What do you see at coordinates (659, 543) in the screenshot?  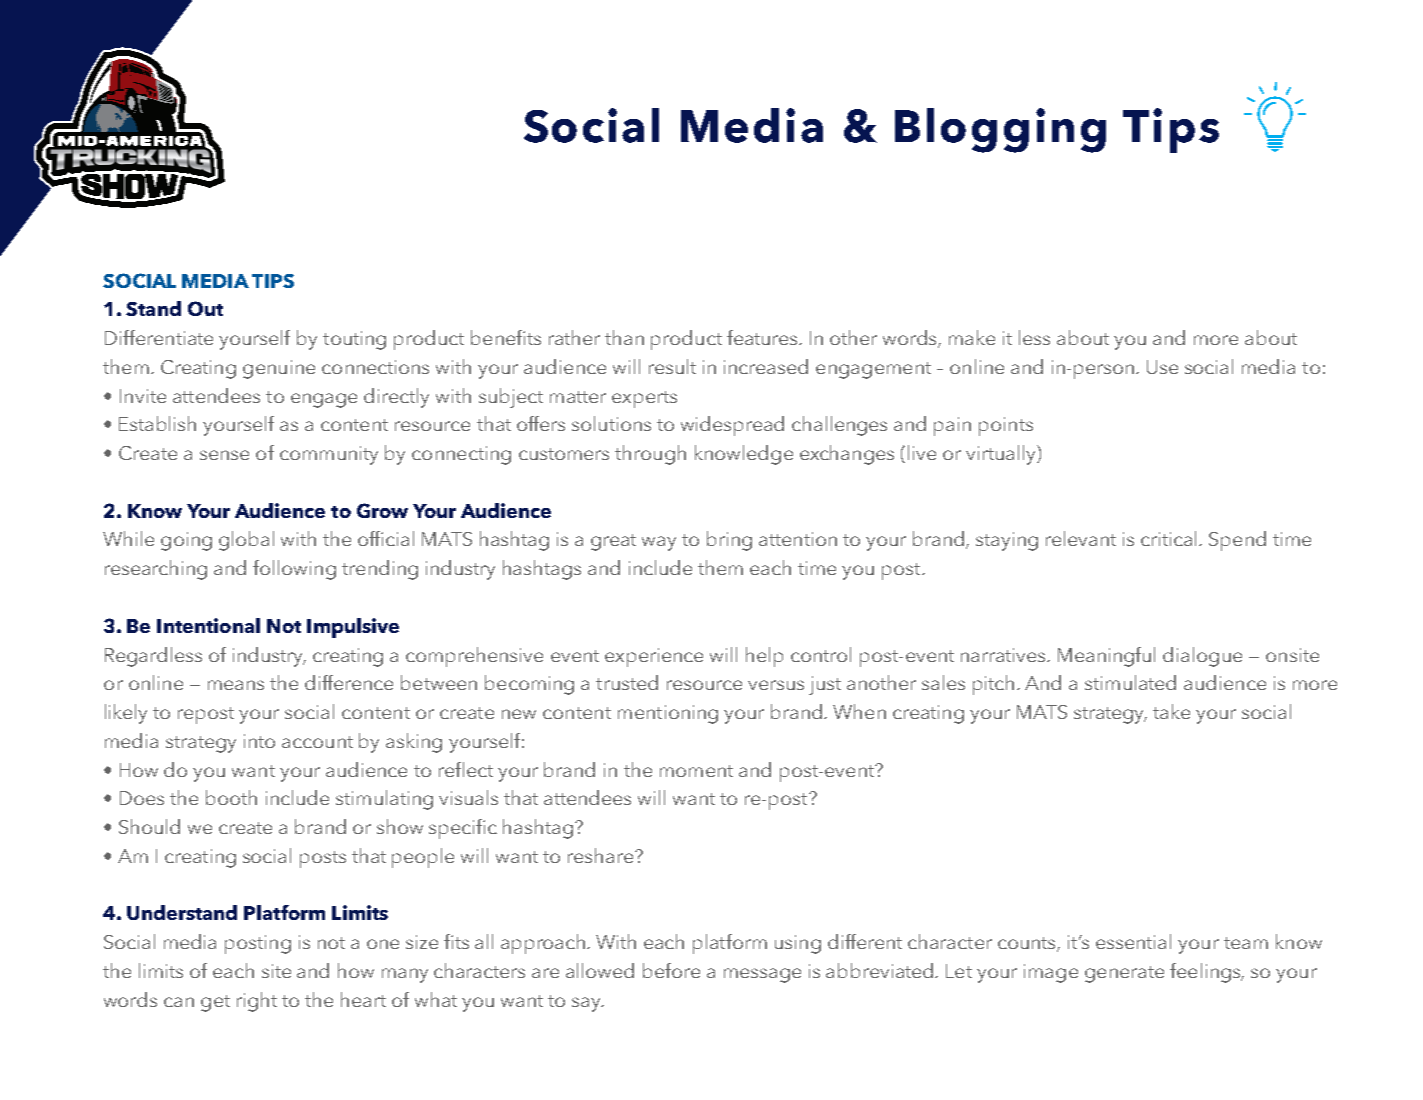 I see `way` at bounding box center [659, 543].
